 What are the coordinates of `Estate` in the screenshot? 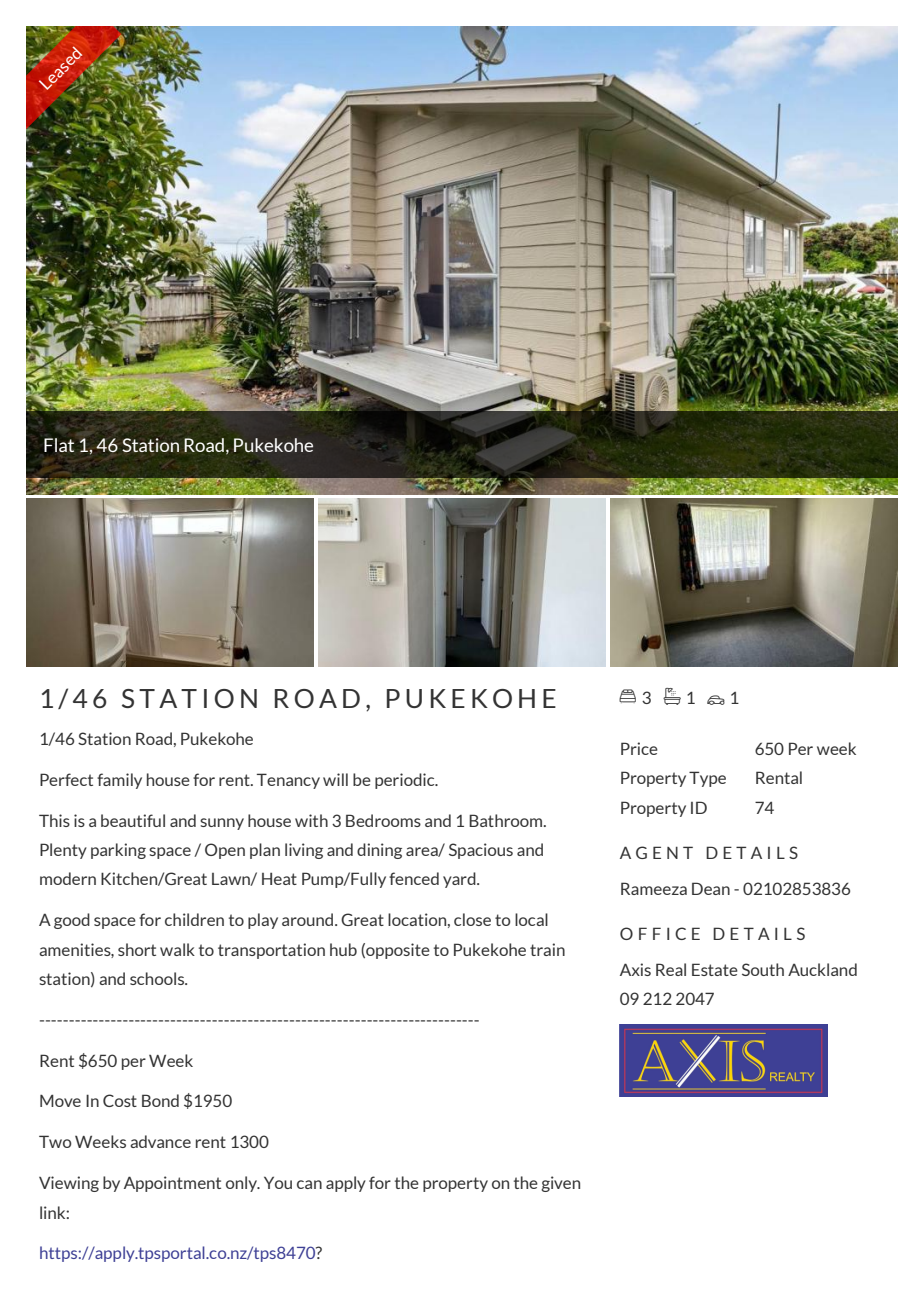 It's located at (715, 969).
